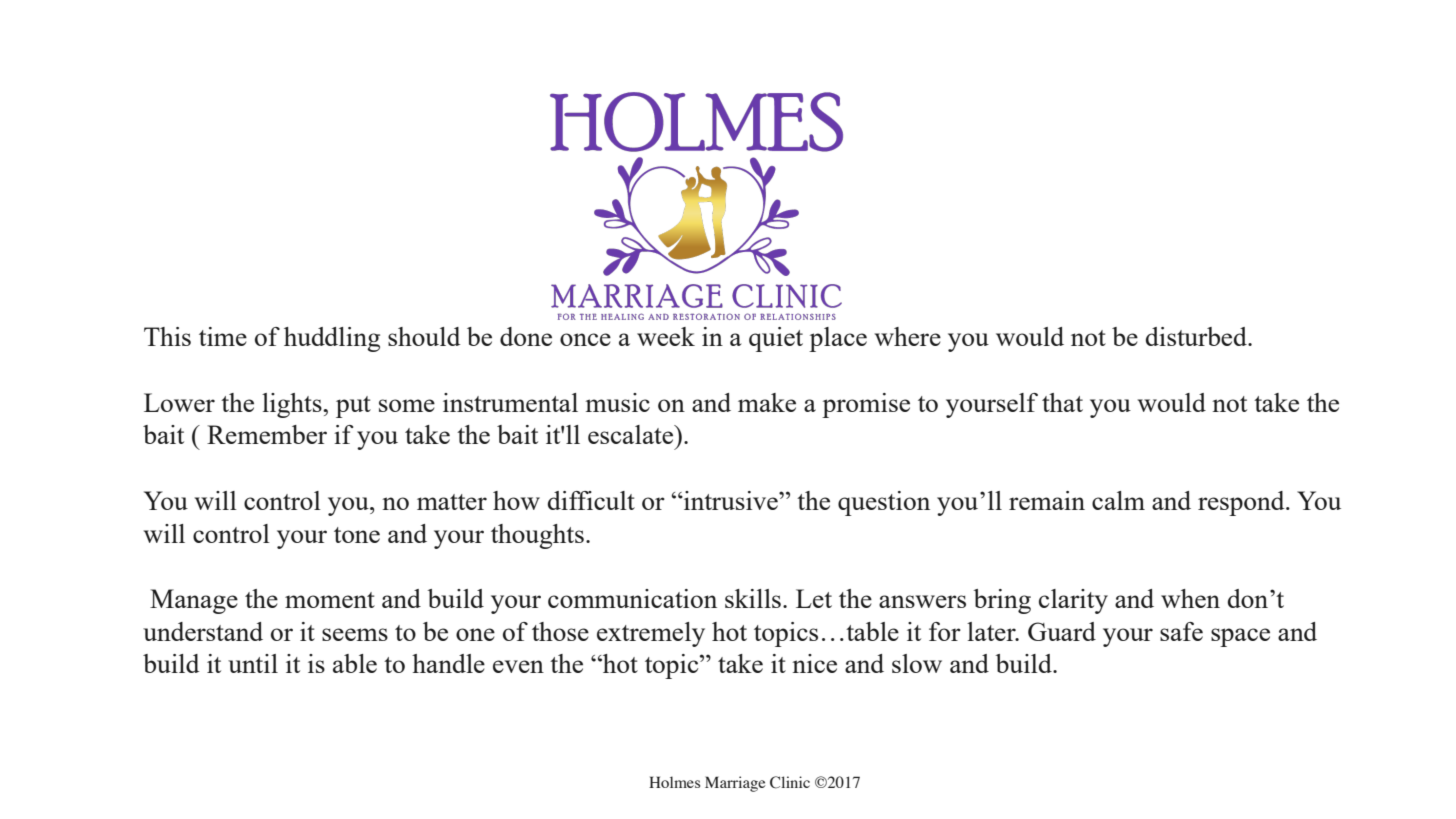 The height and width of the screenshot is (819, 1456). What do you see at coordinates (753, 598) in the screenshot?
I see `skills` at bounding box center [753, 598].
